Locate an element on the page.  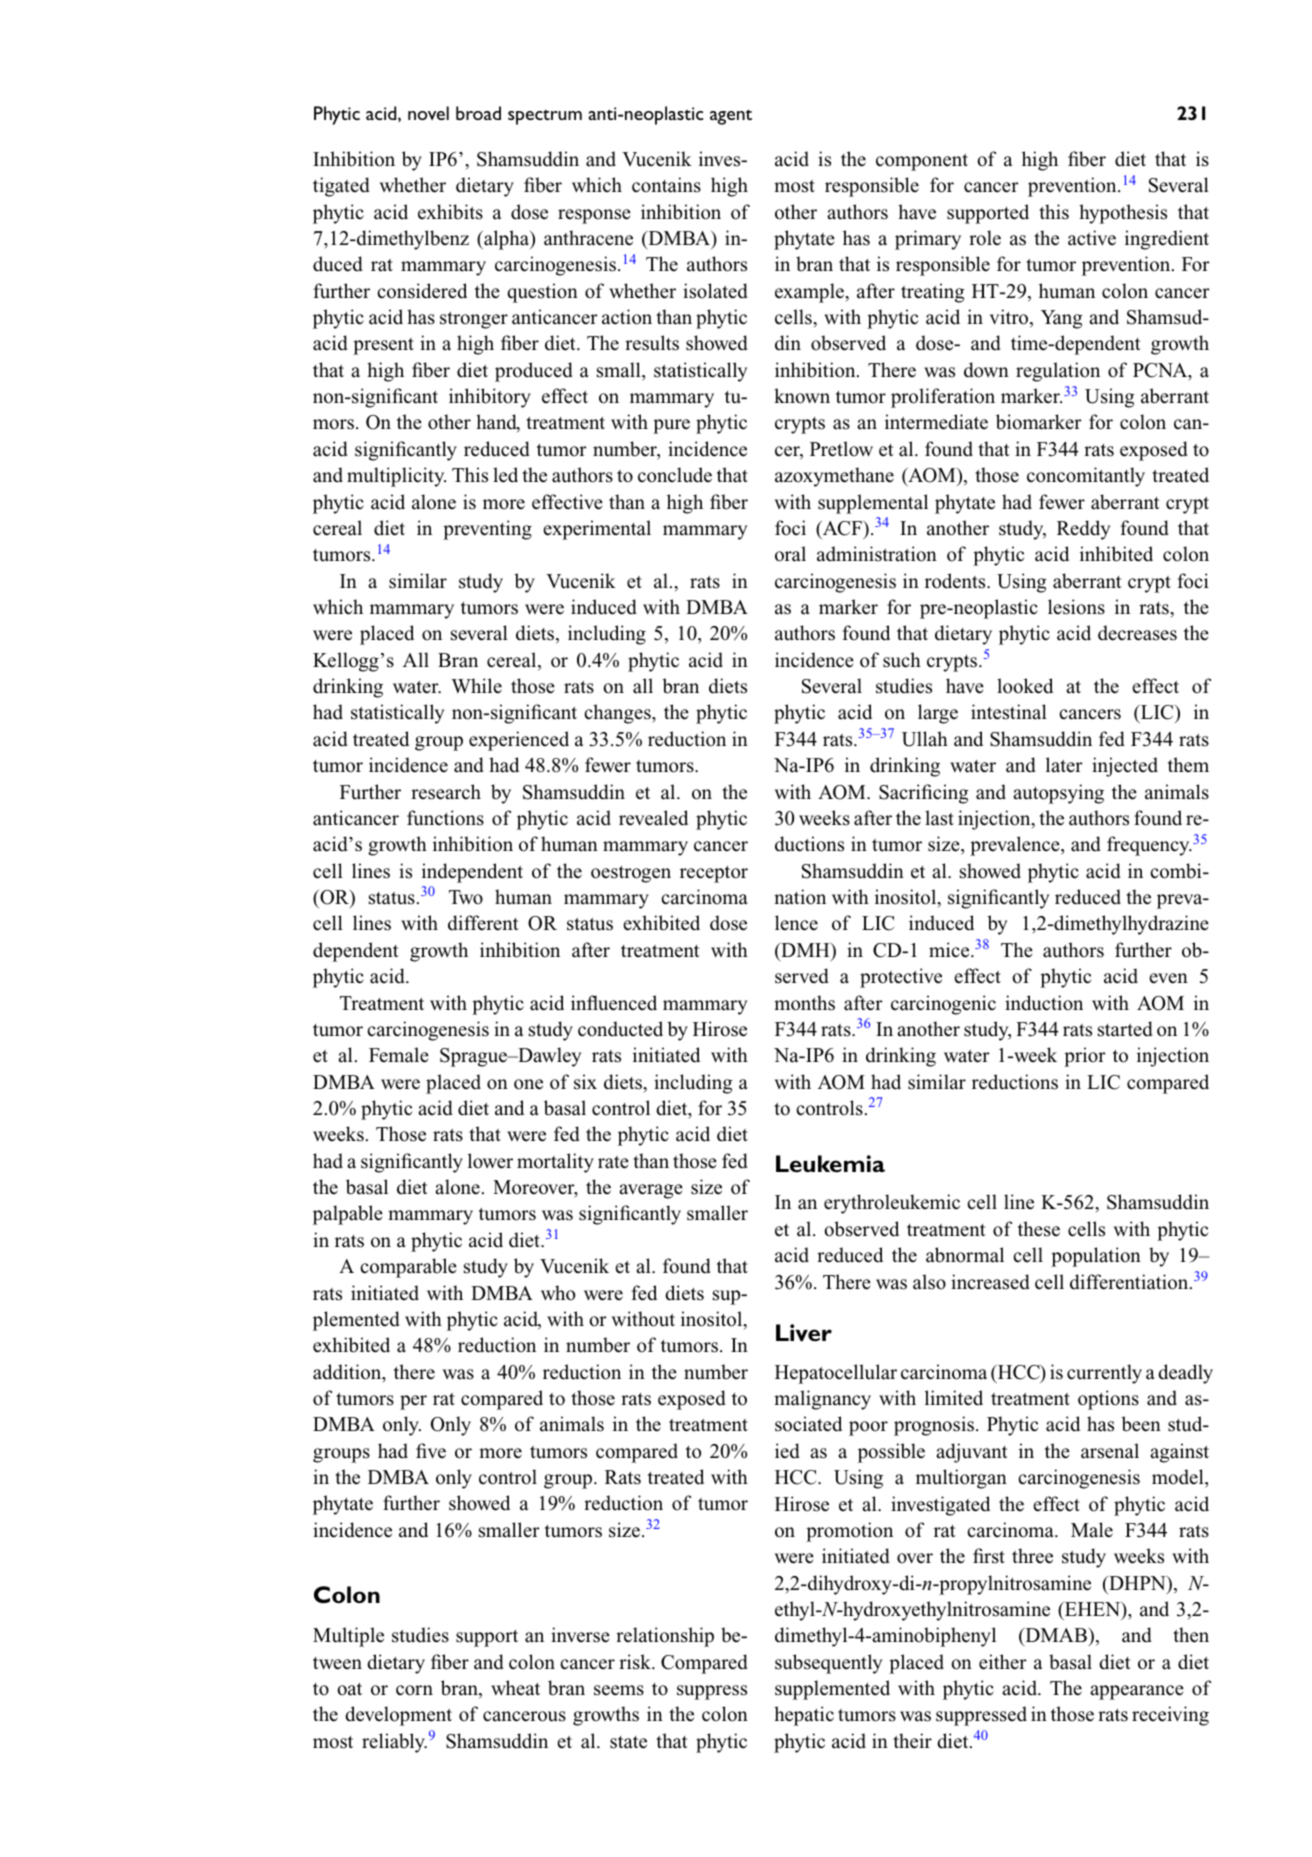
agent is located at coordinates (731, 117).
